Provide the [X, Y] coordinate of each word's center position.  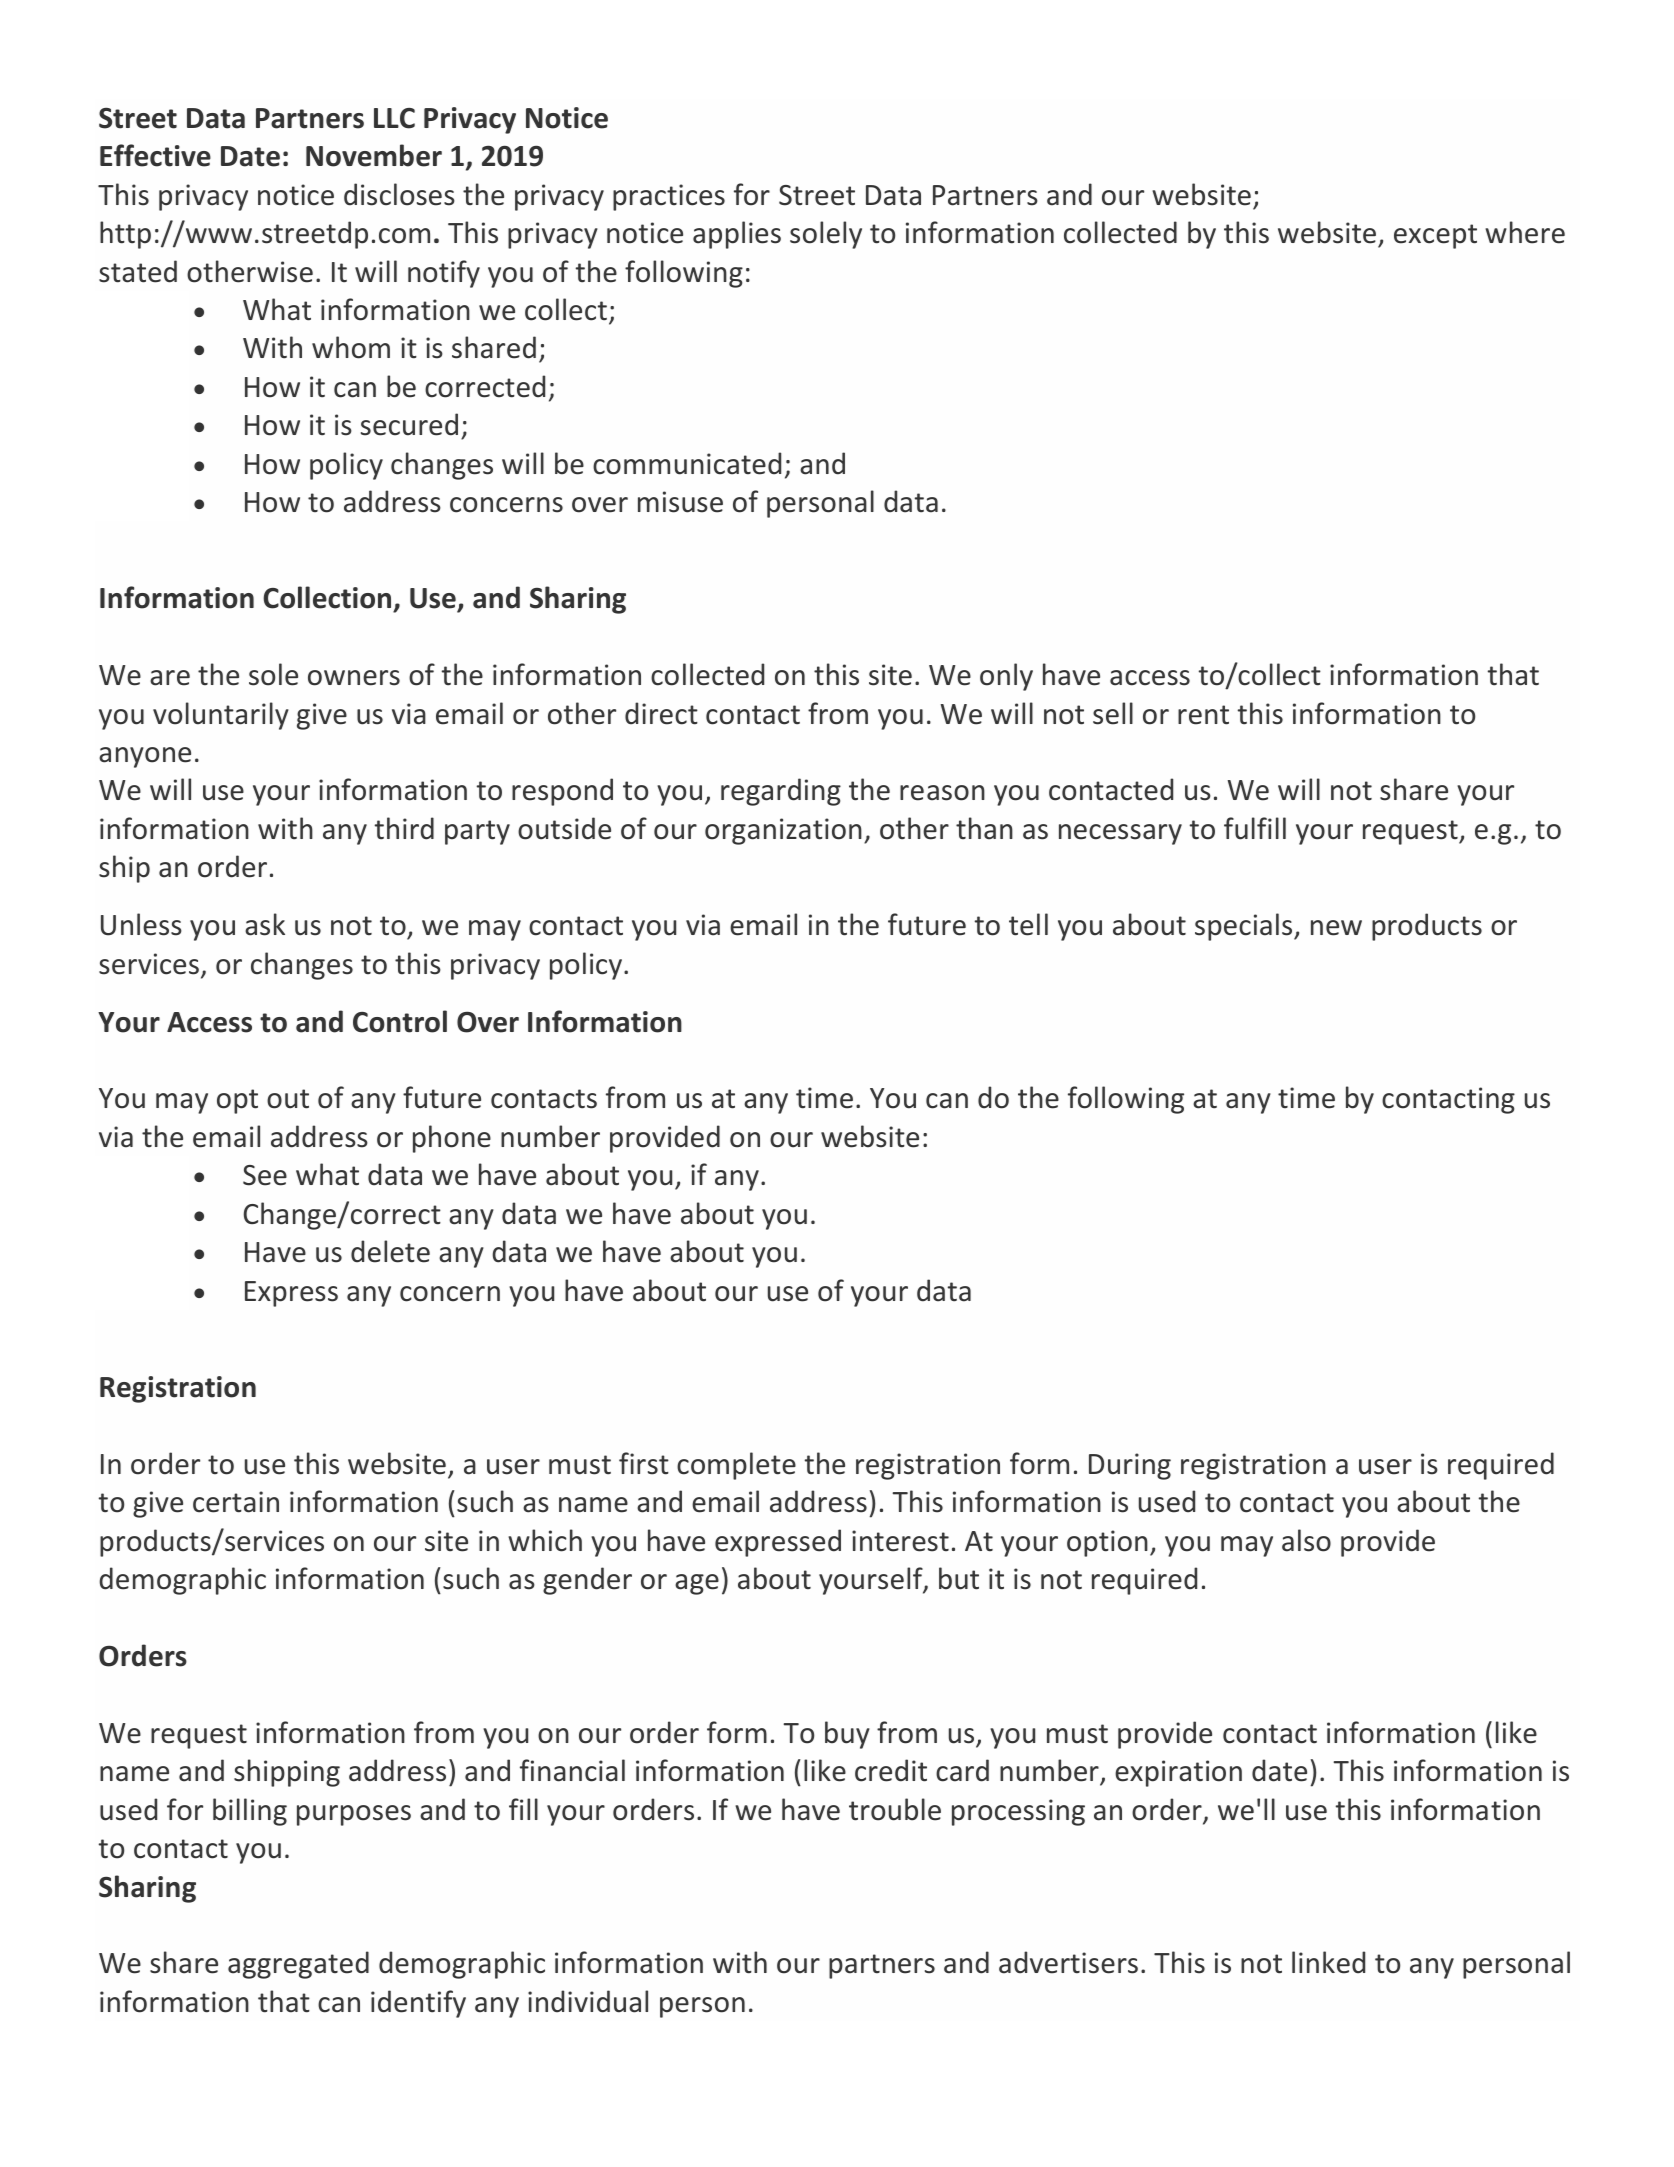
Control [400, 1021]
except [1435, 236]
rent [1203, 715]
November [374, 155]
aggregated [298, 1965]
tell [1028, 924]
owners [354, 678]
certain [236, 1502]
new [1336, 928]
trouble [895, 1809]
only [1006, 677]
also [1306, 1540]
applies [737, 235]
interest [900, 1541]
